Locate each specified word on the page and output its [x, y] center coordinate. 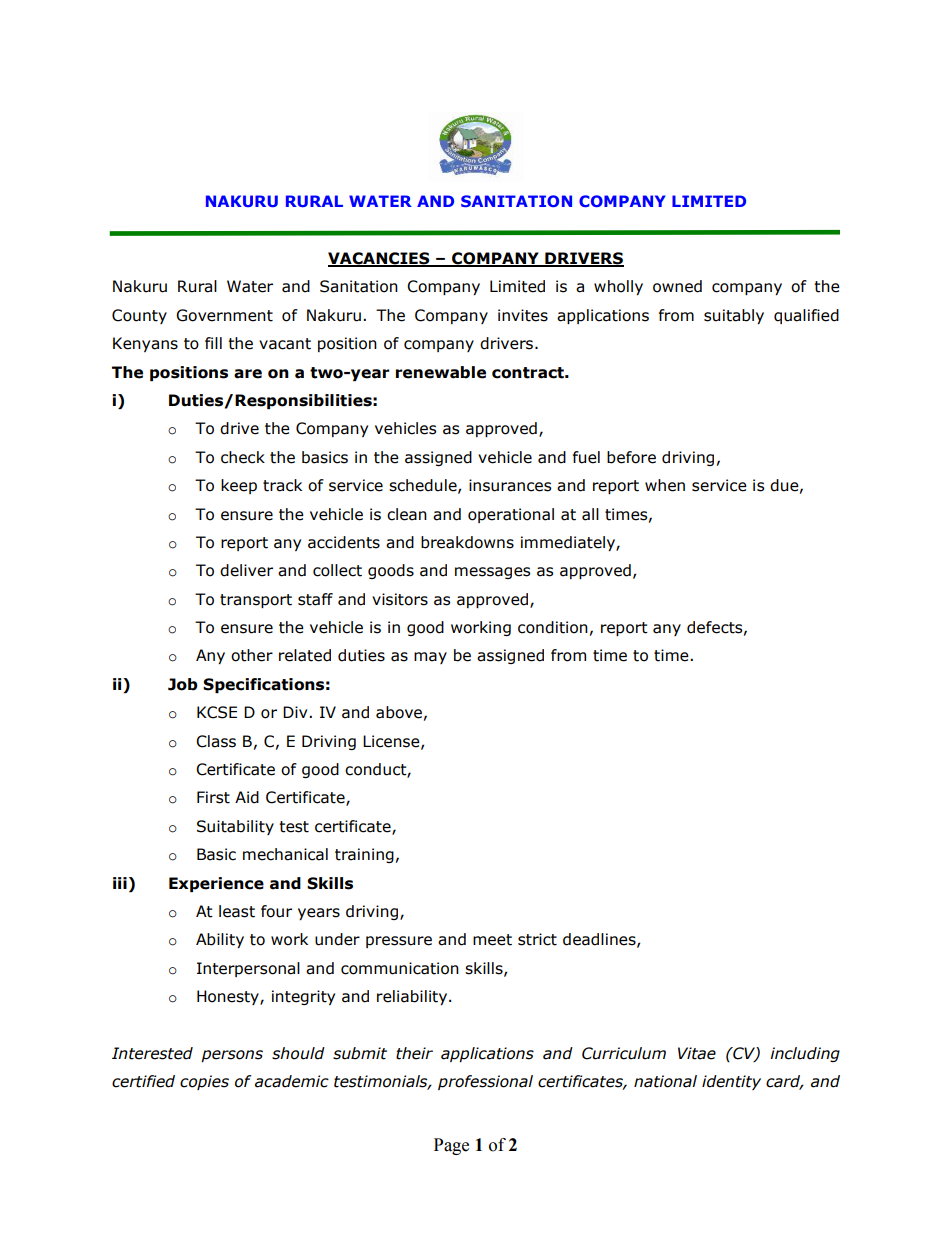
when [665, 485]
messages [492, 573]
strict [537, 939]
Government [224, 315]
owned [677, 286]
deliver [246, 570]
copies [204, 1082]
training [364, 855]
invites [523, 315]
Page [451, 1146]
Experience [216, 884]
